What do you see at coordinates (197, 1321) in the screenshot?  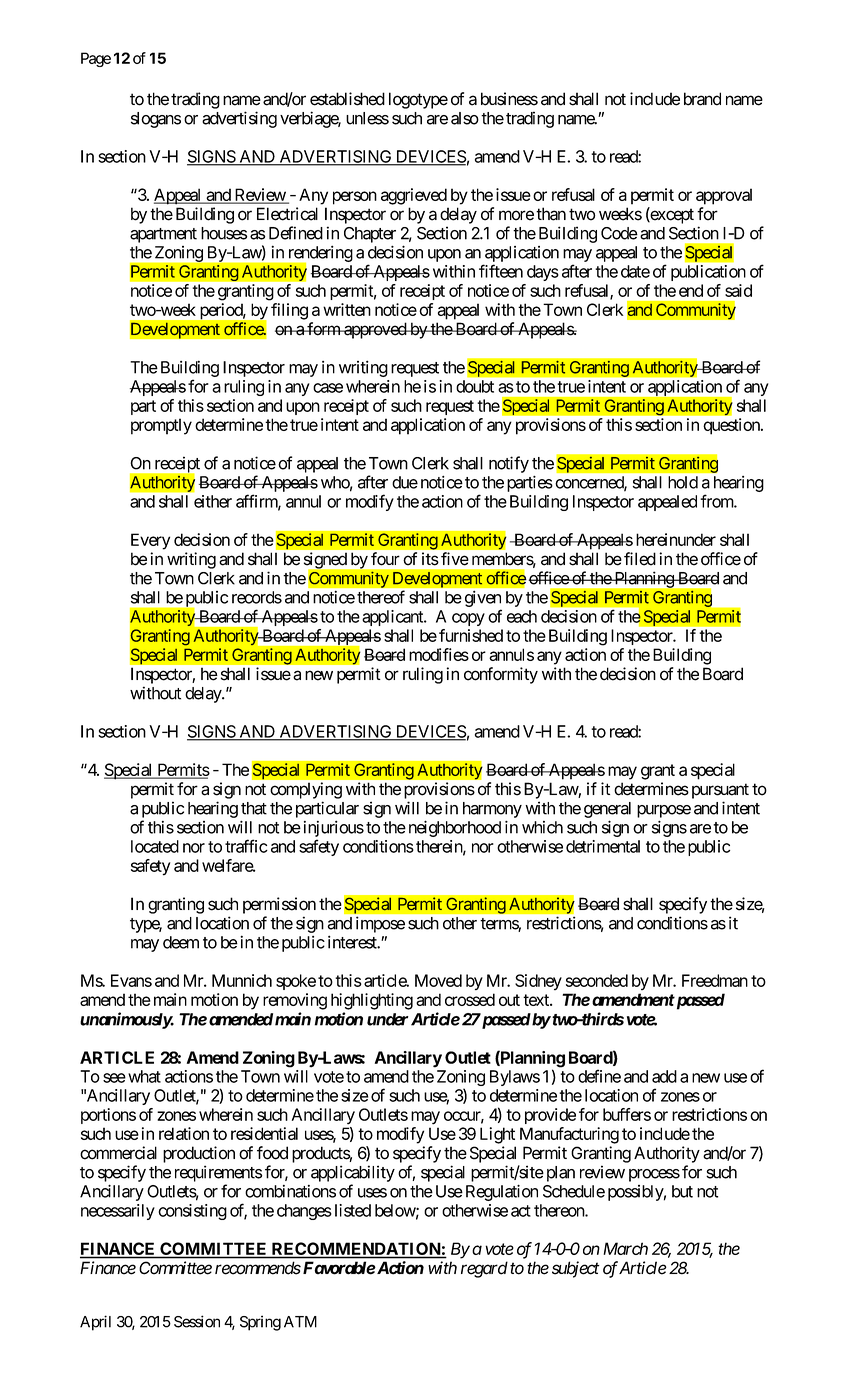 I see `Session` at bounding box center [197, 1321].
